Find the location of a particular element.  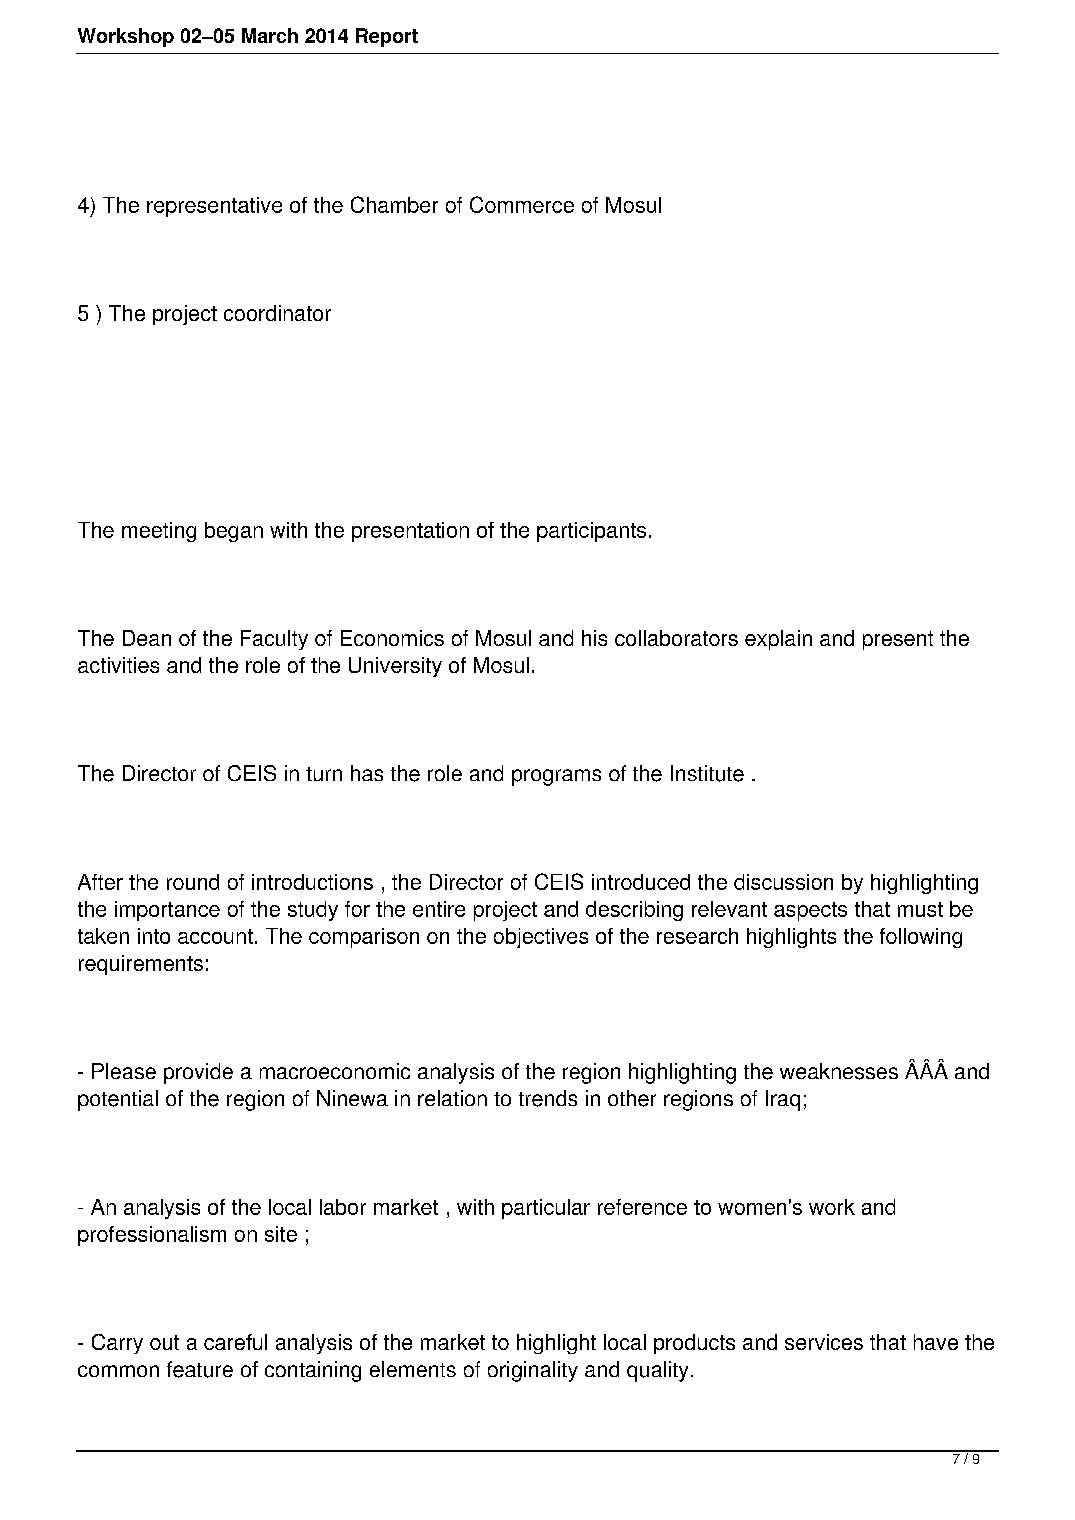

Commerce is located at coordinates (522, 204).
